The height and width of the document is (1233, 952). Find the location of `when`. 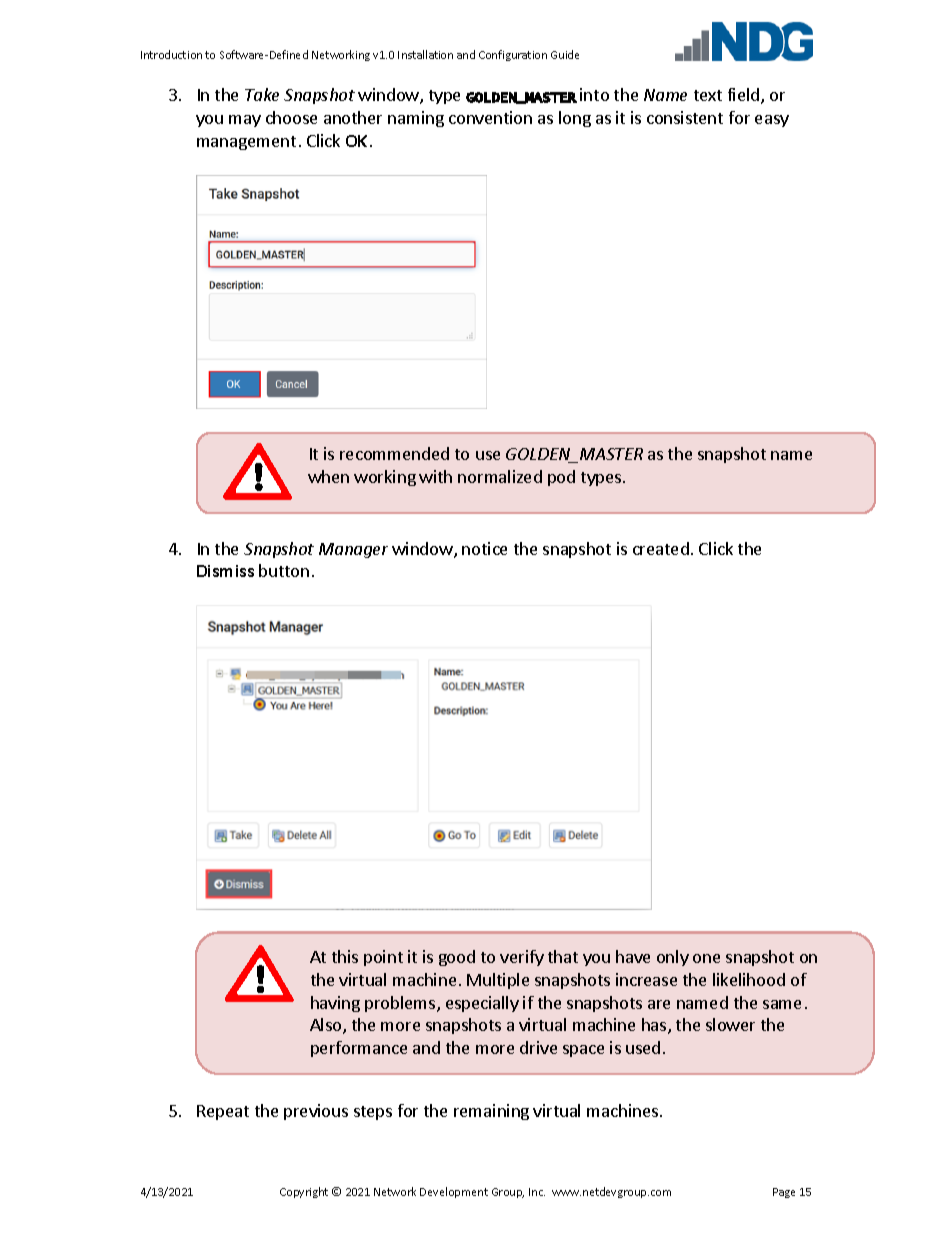

when is located at coordinates (328, 476).
